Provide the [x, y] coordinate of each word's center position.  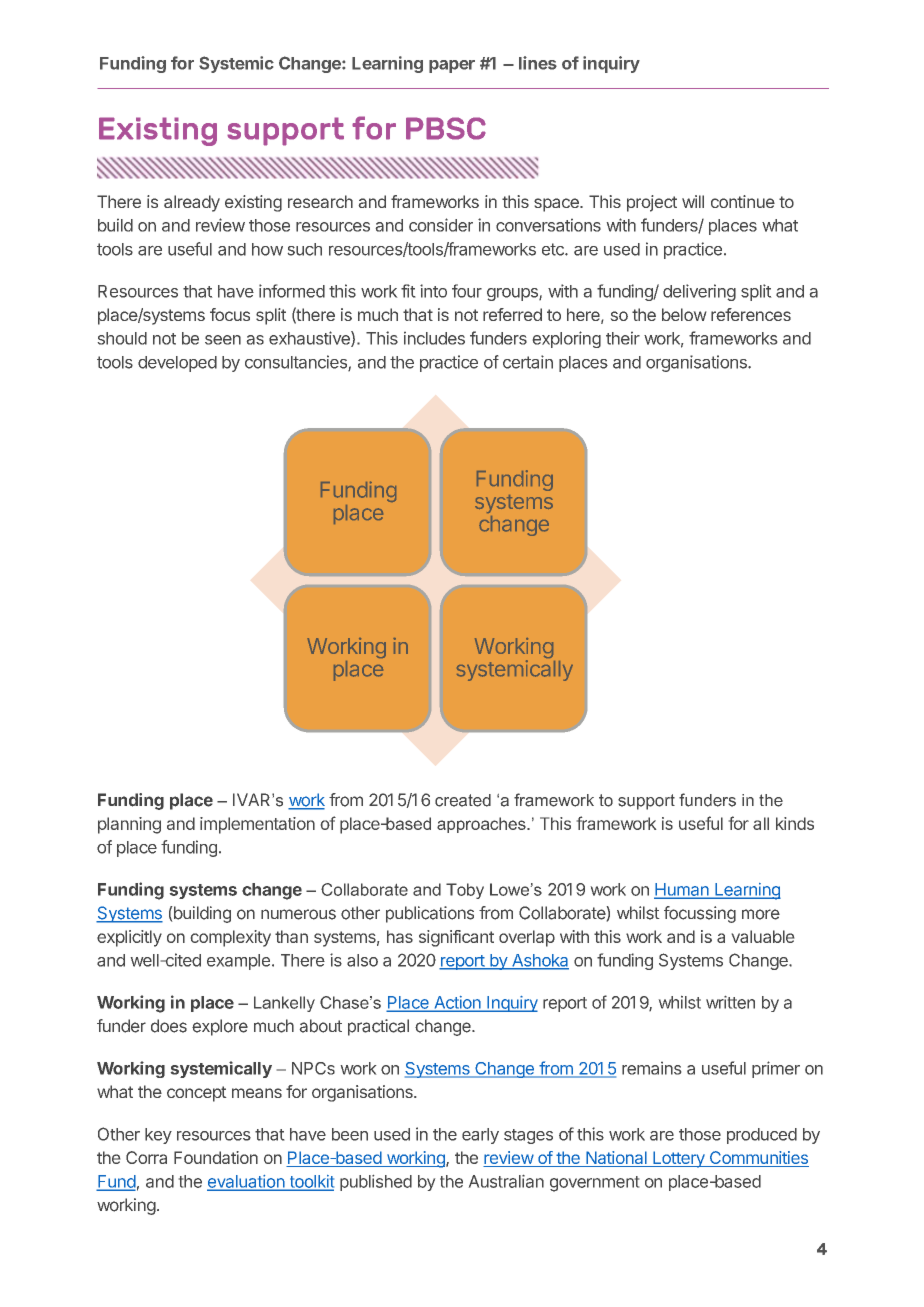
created [463, 800]
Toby [465, 891]
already [192, 203]
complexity [231, 938]
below [684, 314]
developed [177, 364]
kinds [795, 823]
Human [682, 890]
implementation [257, 825]
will [693, 201]
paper [452, 66]
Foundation [216, 1157]
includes [434, 338]
